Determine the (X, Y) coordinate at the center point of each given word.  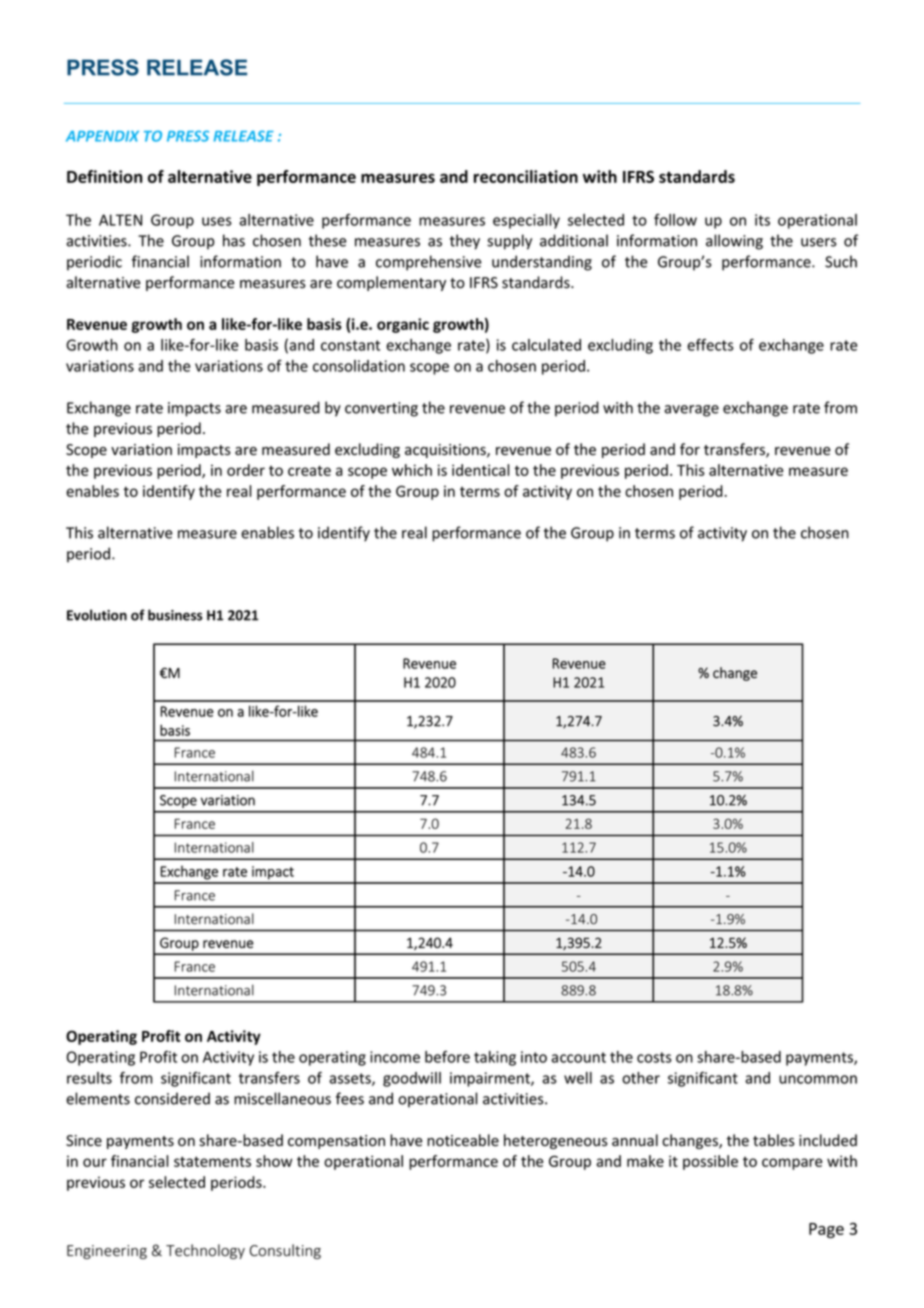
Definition (104, 176)
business (175, 615)
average (691, 411)
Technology (205, 1251)
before (447, 1057)
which (412, 470)
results (89, 1078)
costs (654, 1057)
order (246, 470)
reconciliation (526, 176)
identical (480, 470)
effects (710, 345)
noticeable (463, 1140)
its (762, 220)
